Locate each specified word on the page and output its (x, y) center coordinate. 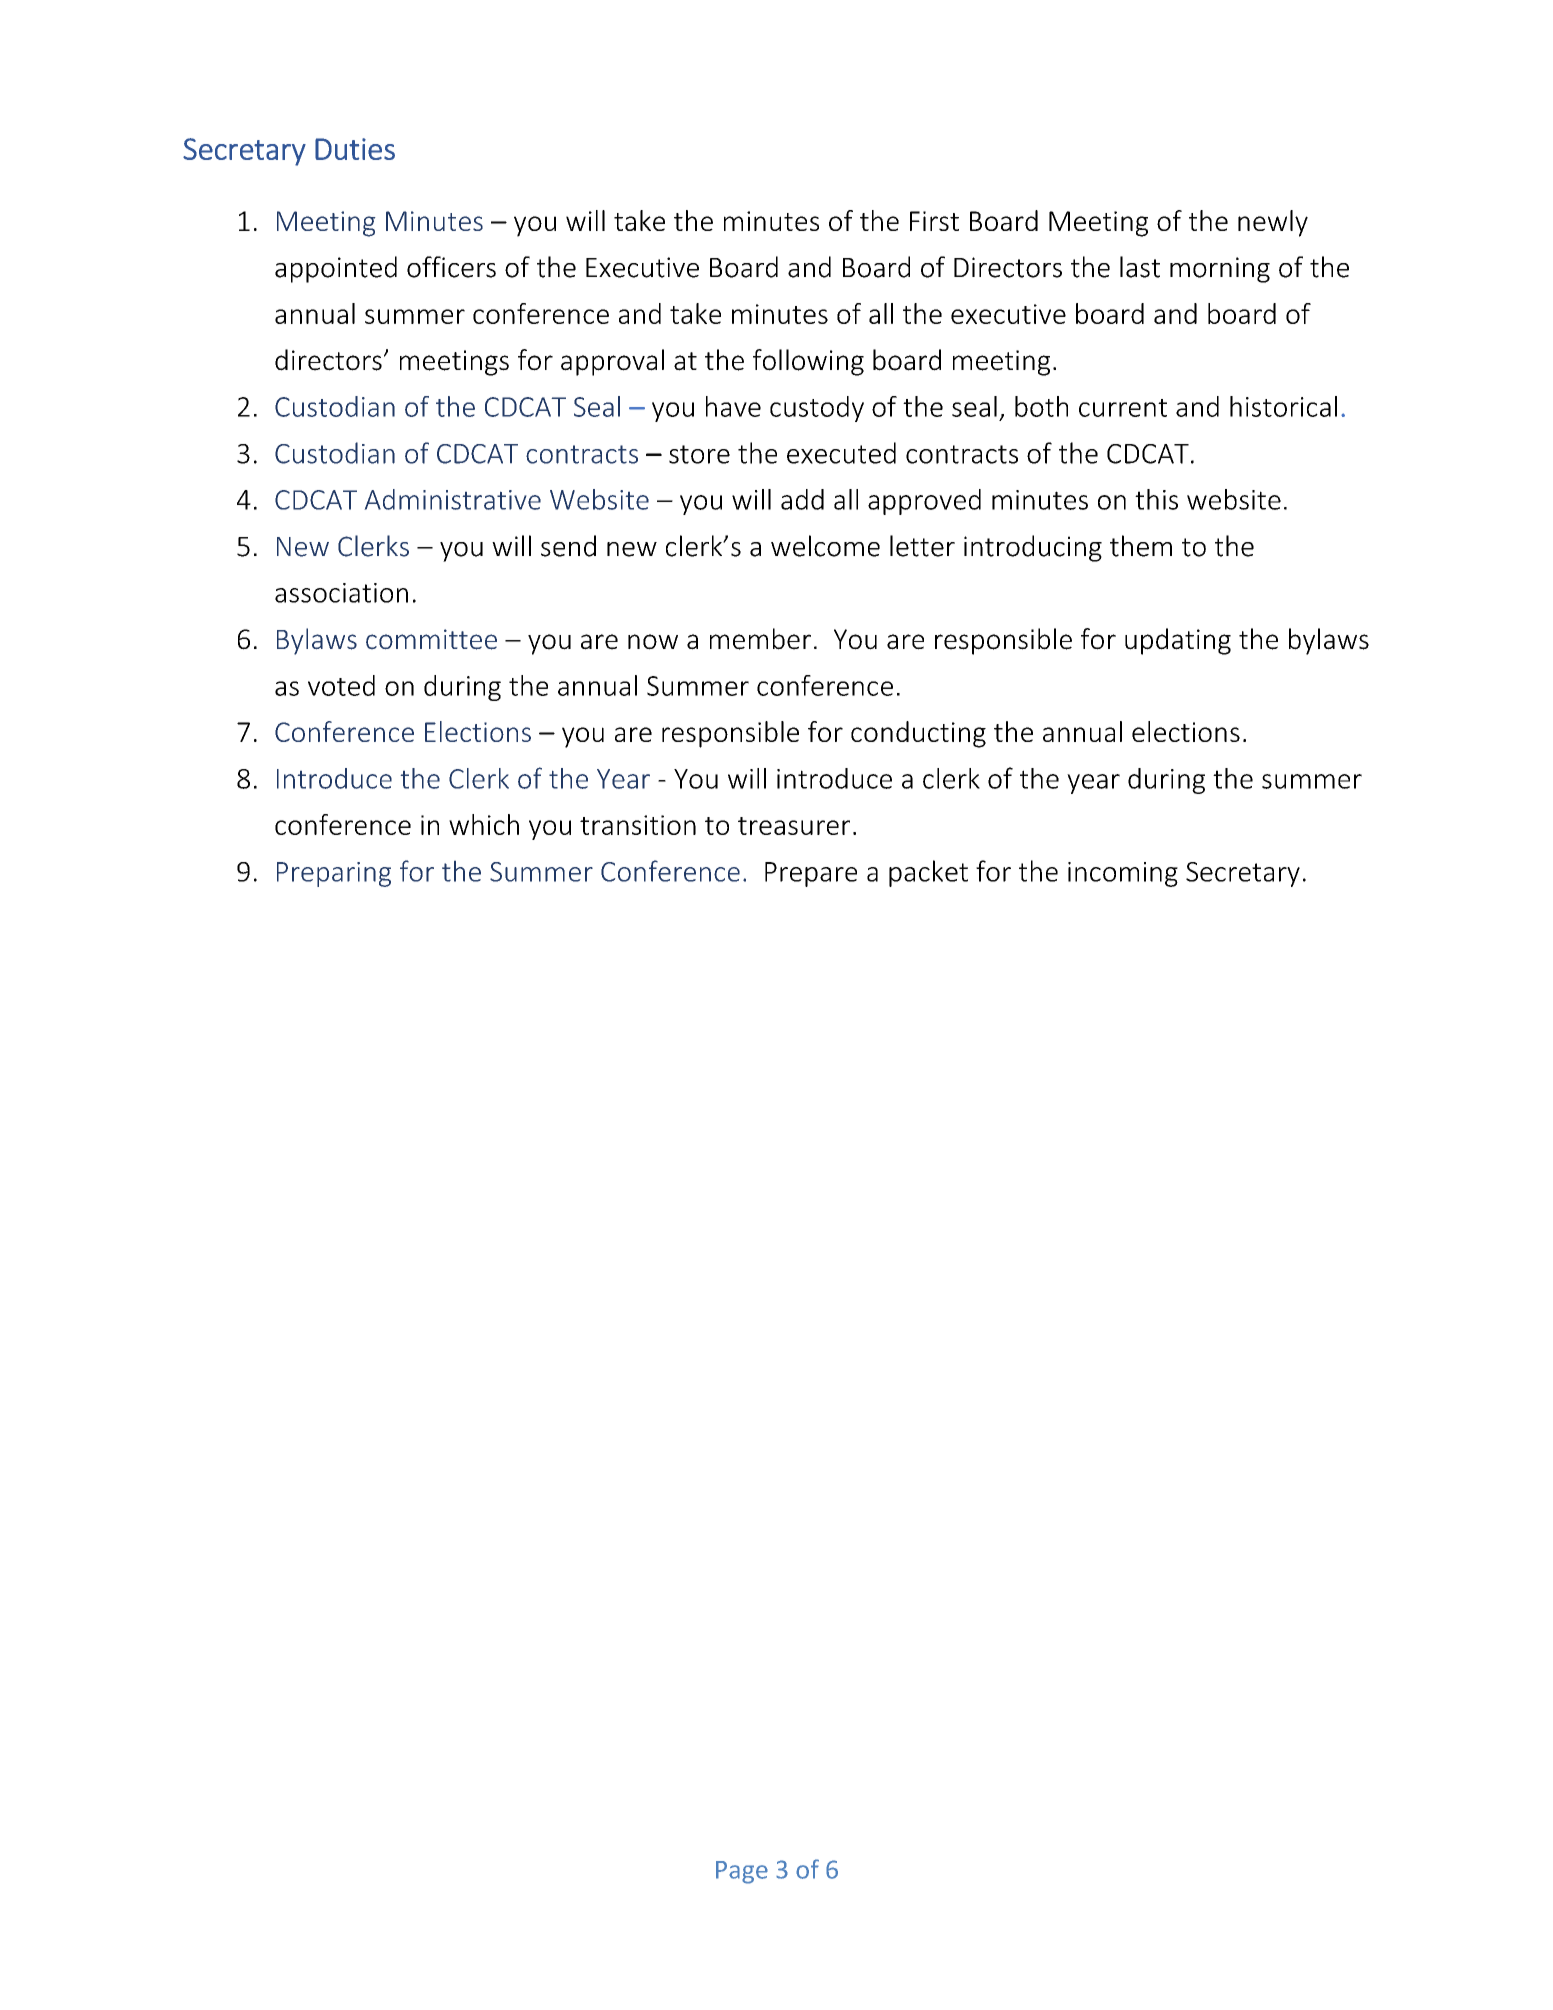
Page (742, 1872)
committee (431, 639)
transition (638, 825)
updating (1178, 641)
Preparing (334, 874)
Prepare (811, 874)
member (760, 639)
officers (451, 267)
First (934, 221)
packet (928, 873)
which (484, 824)
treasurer (794, 826)
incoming (1123, 874)
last (1140, 267)
